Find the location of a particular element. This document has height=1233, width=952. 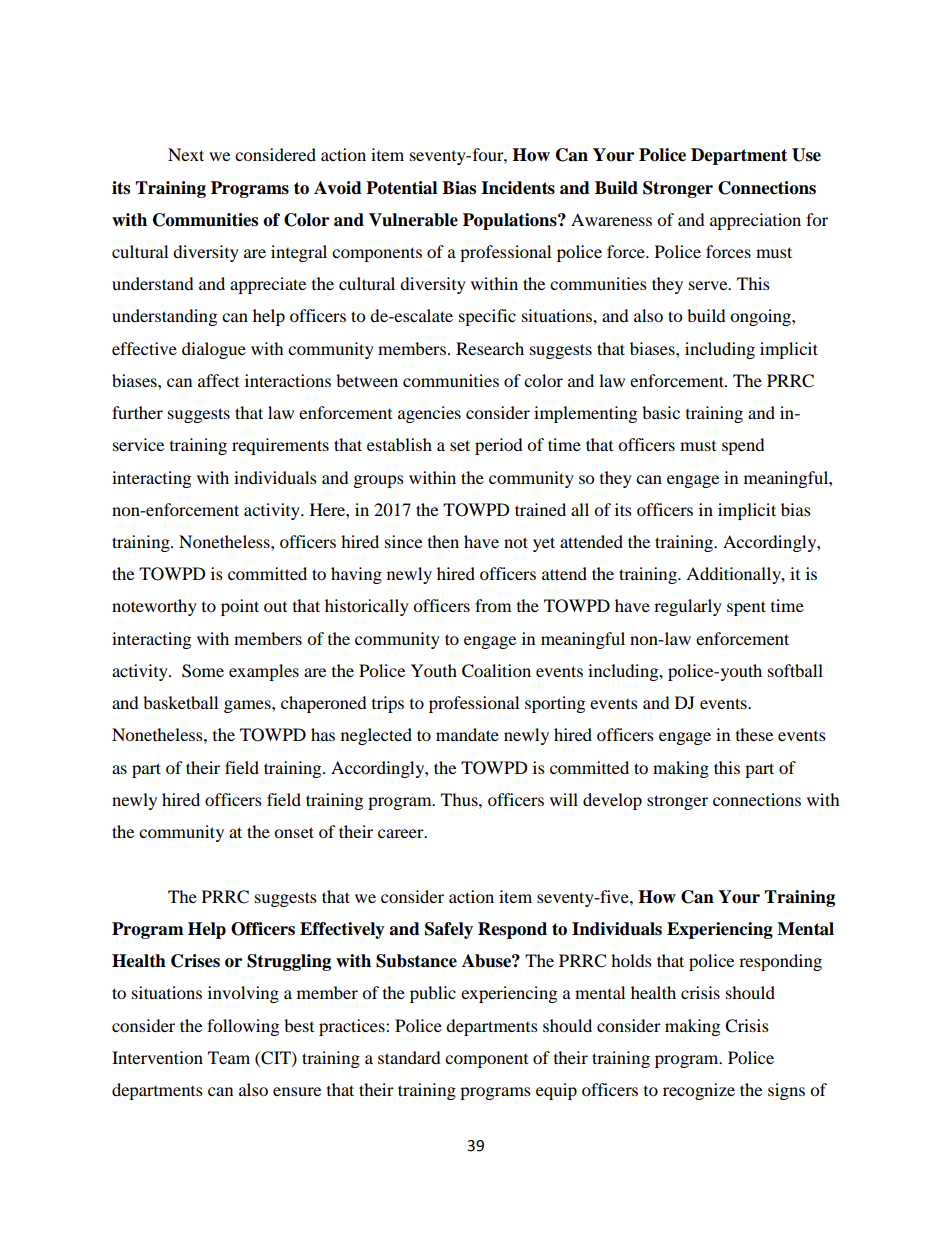

recognize is located at coordinates (699, 1091).
